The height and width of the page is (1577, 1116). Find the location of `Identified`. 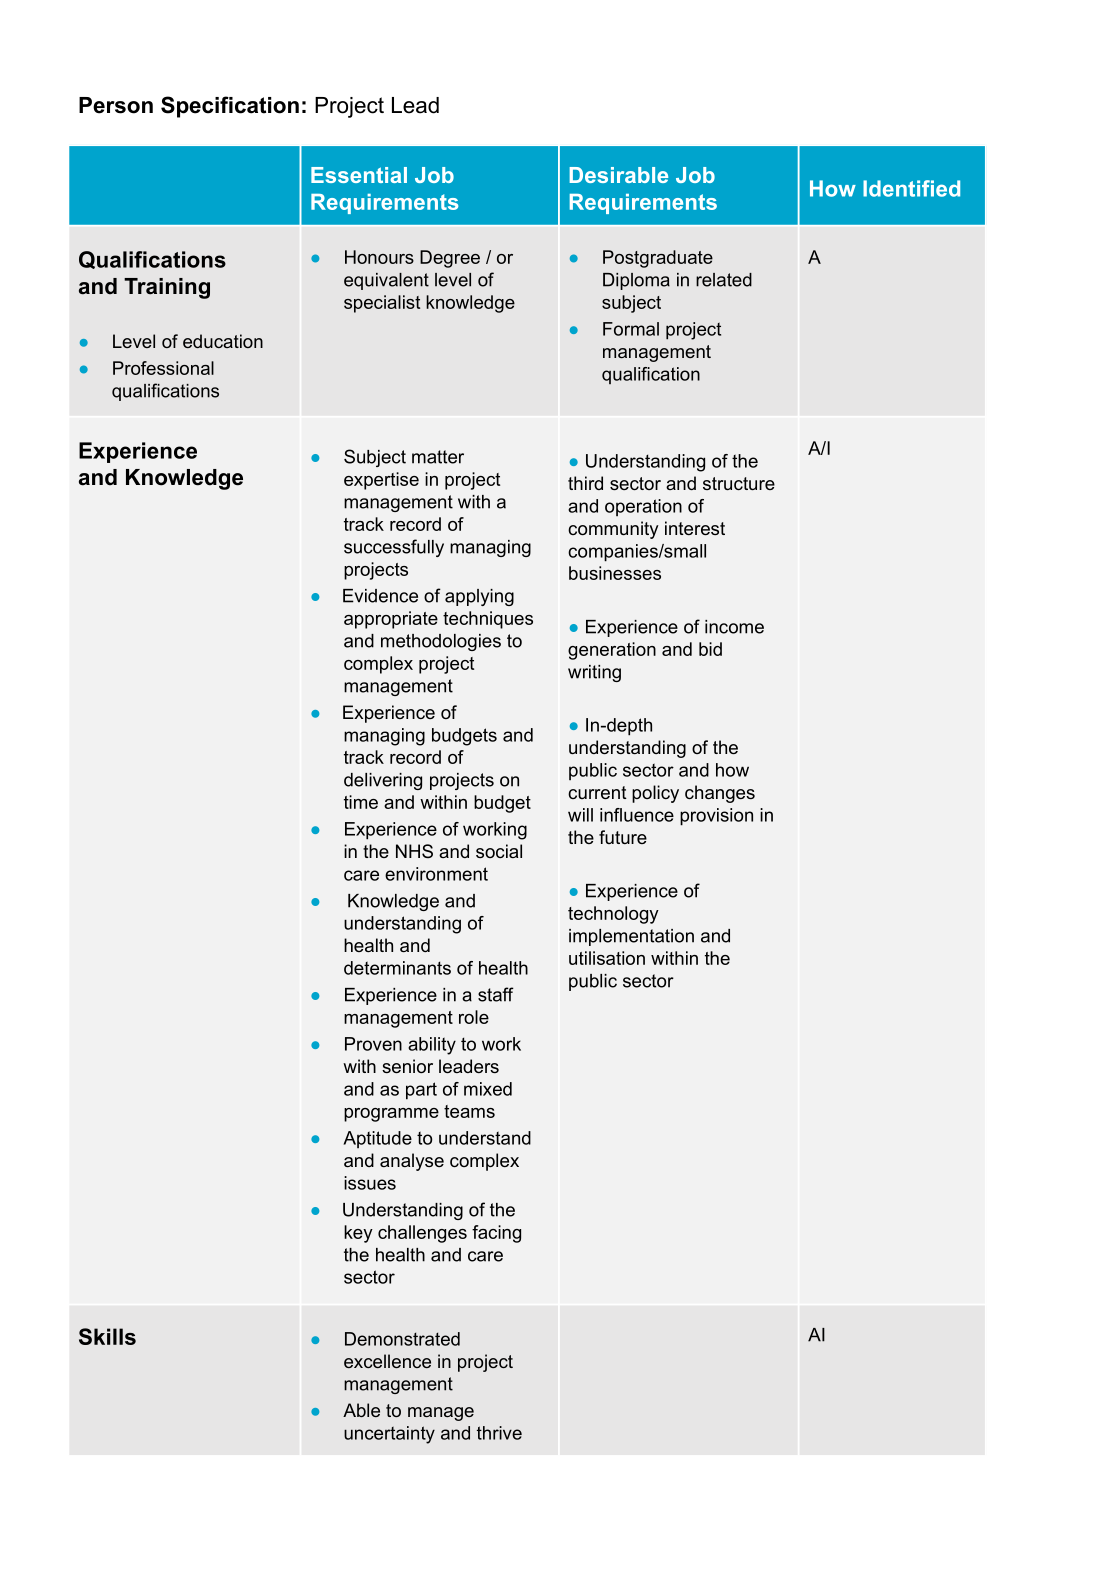

Identified is located at coordinates (911, 188).
